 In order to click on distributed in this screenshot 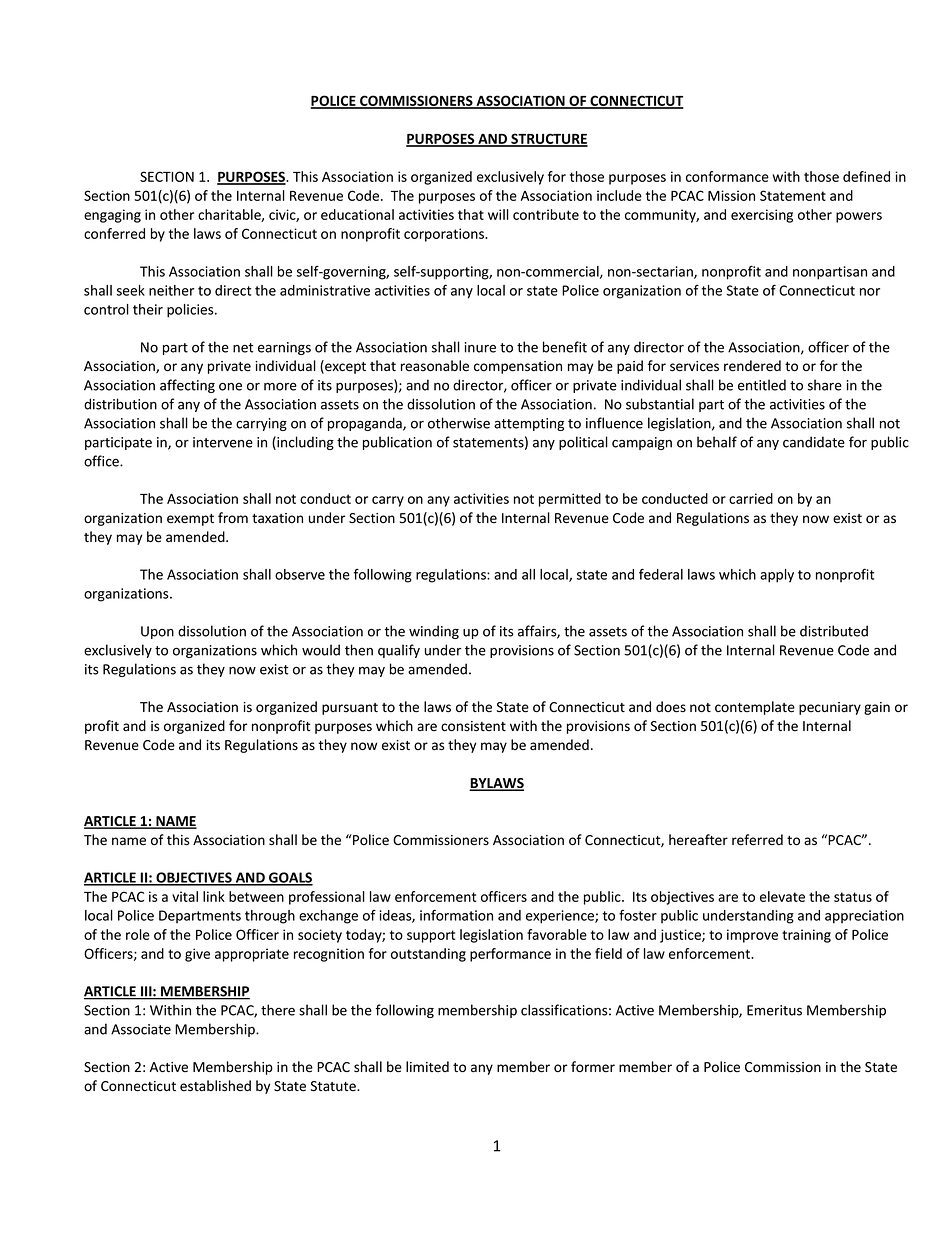, I will do `click(834, 631)`.
